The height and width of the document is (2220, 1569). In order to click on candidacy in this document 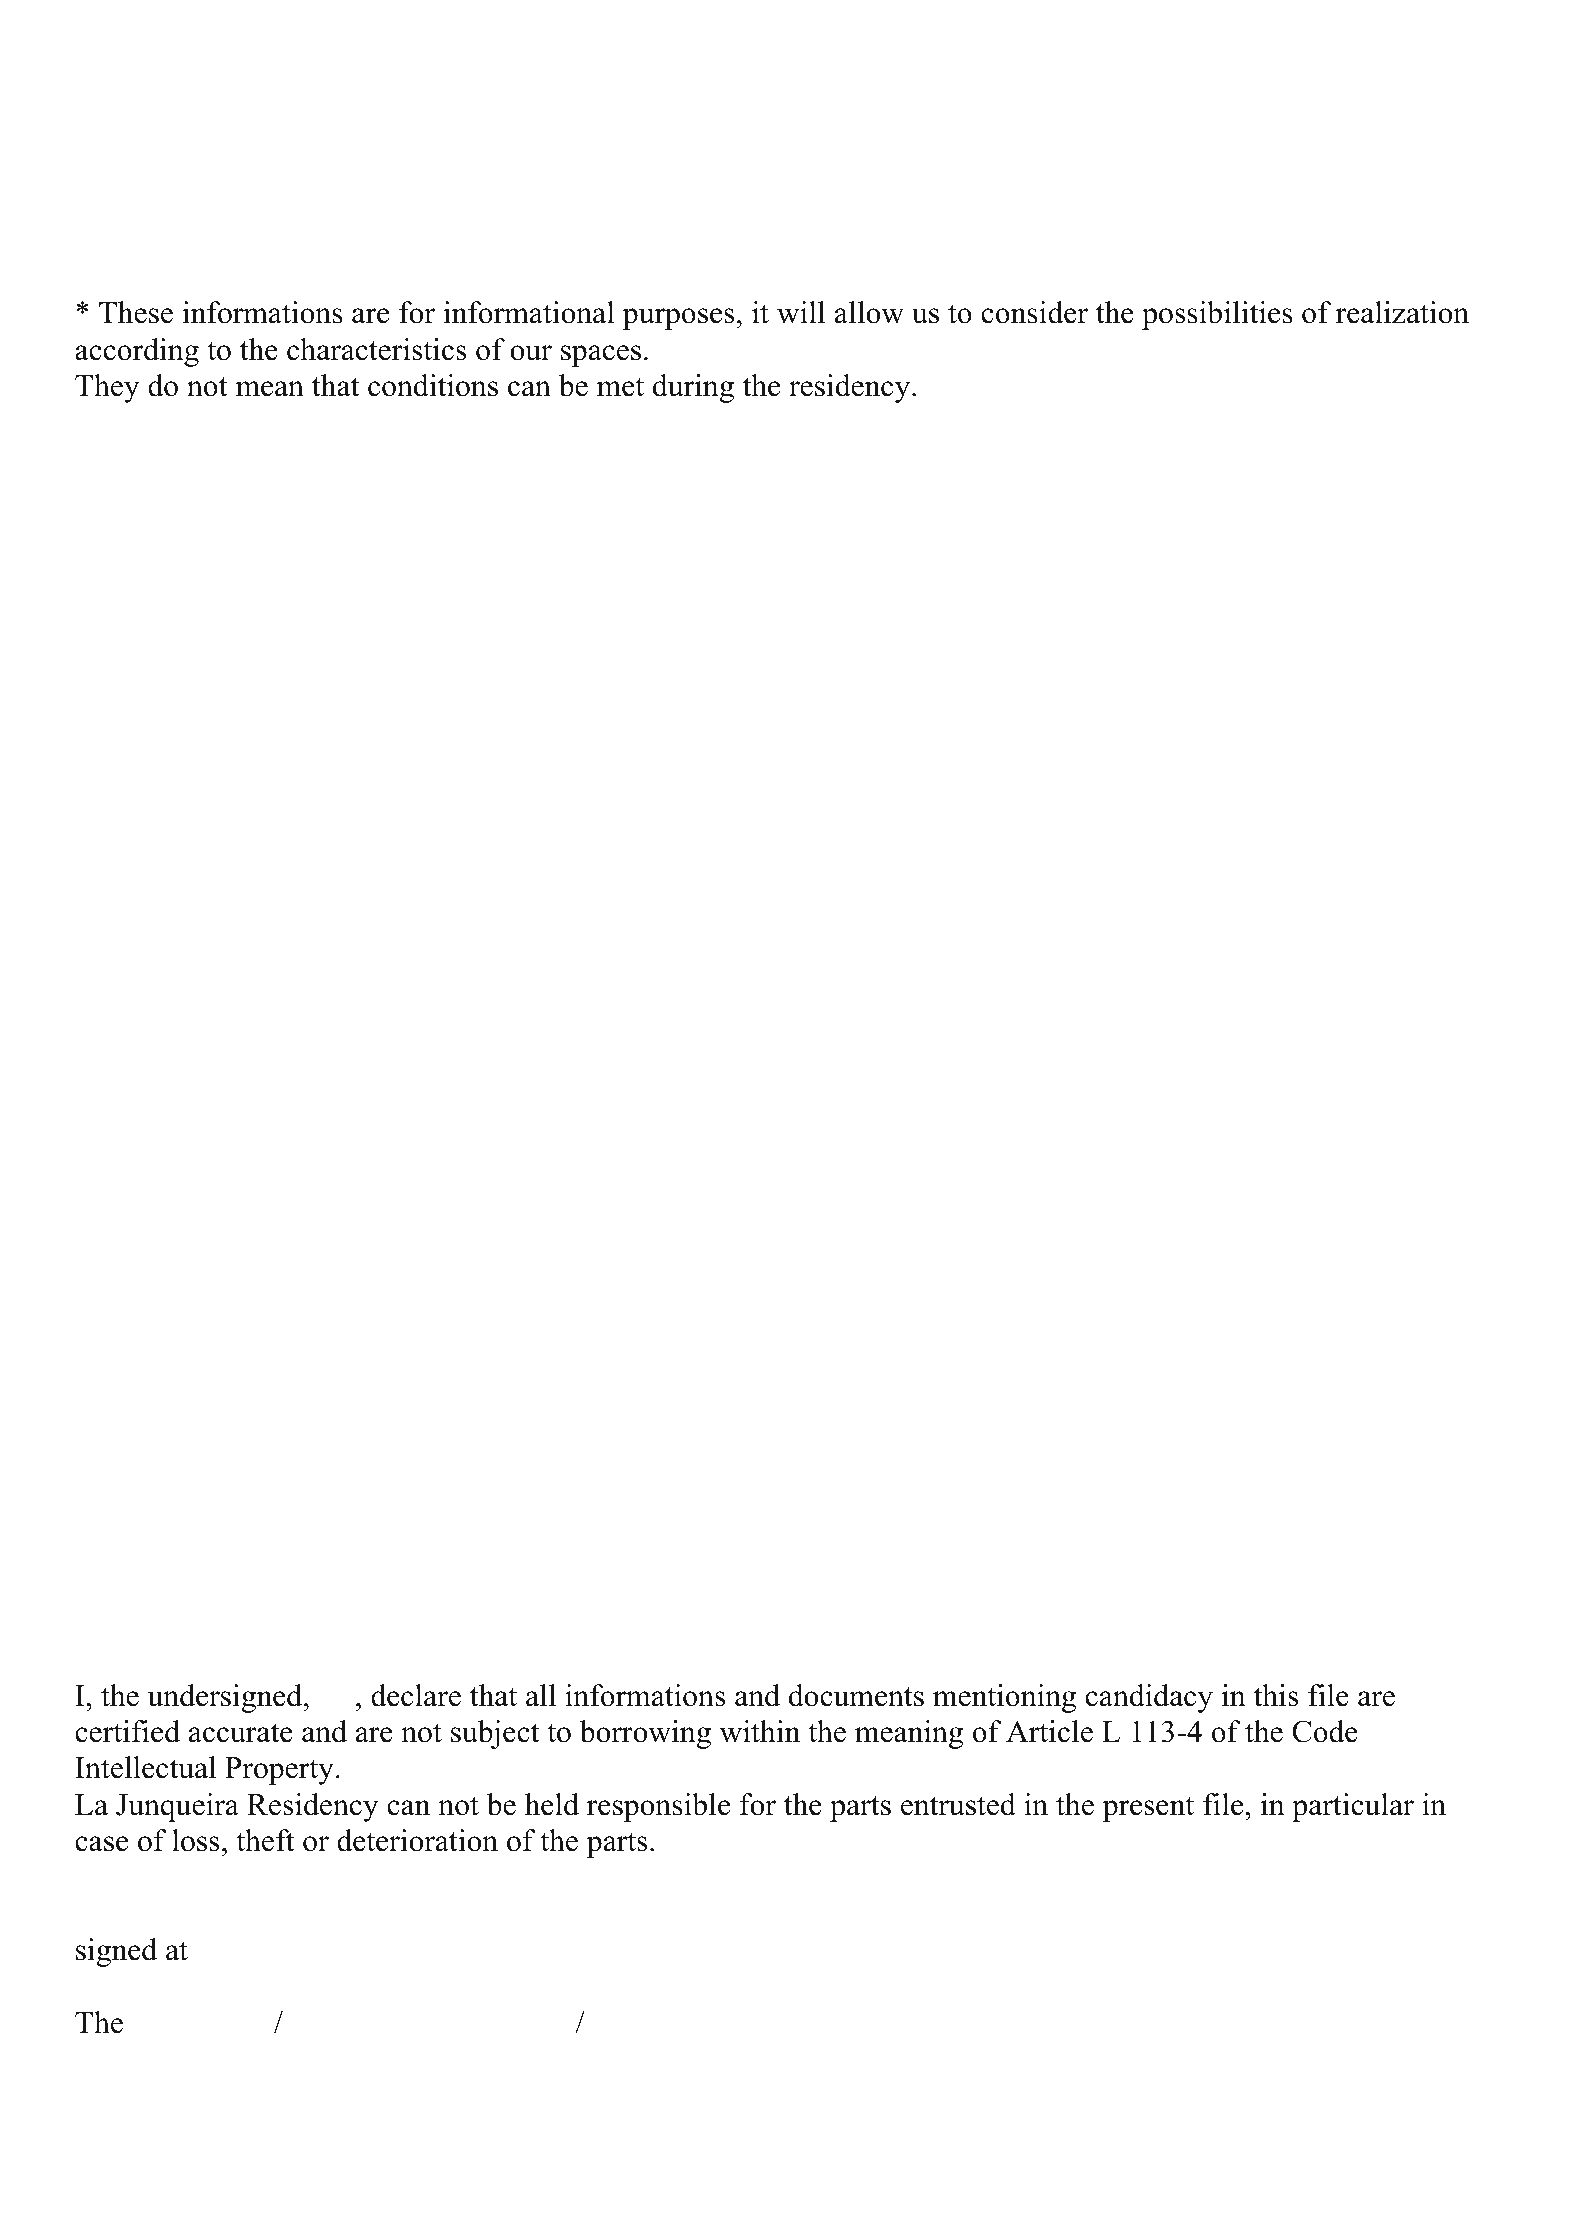, I will do `click(1149, 1698)`.
